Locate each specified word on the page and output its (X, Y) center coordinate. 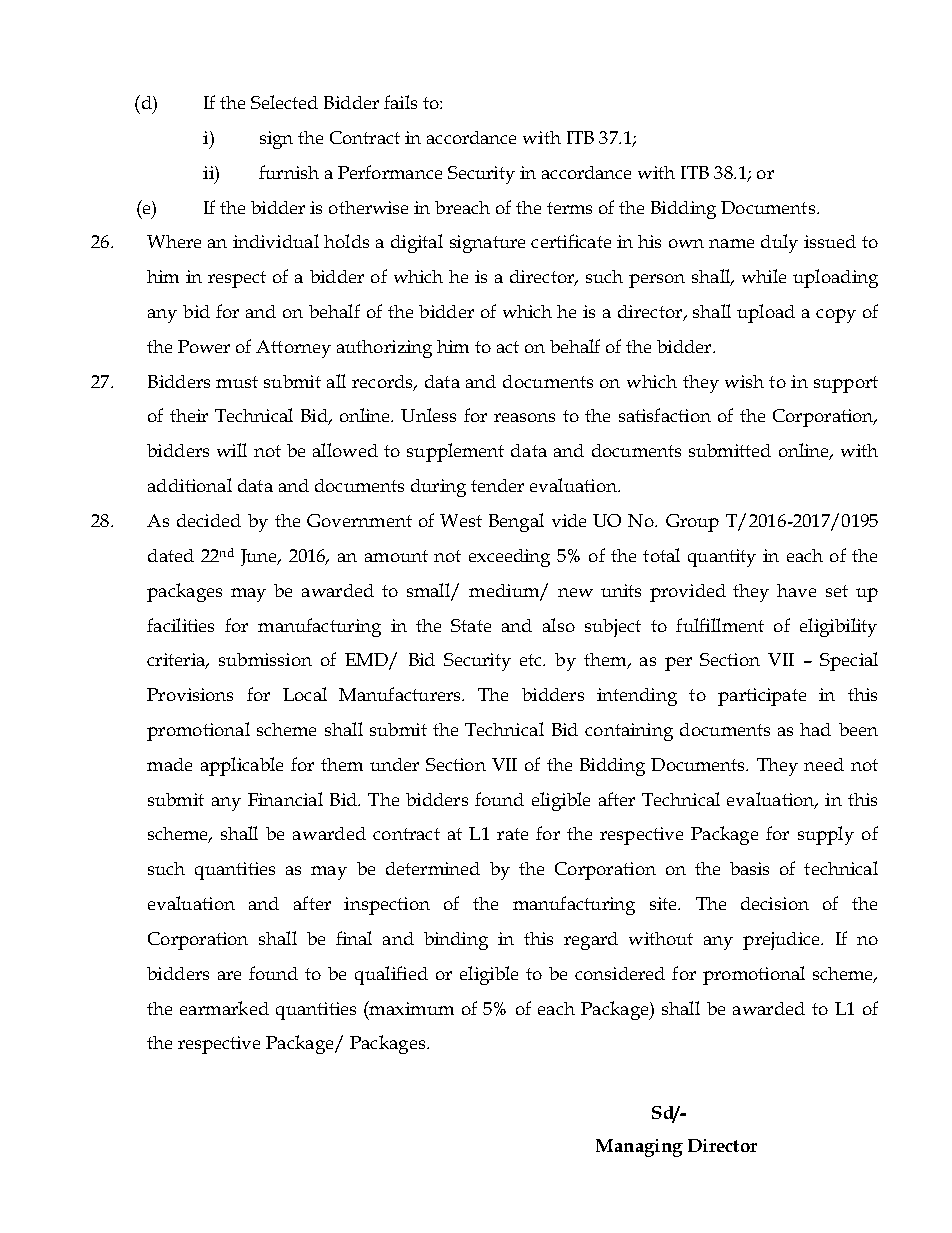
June (260, 557)
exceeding (509, 558)
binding (456, 941)
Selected (284, 102)
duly (779, 243)
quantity (722, 558)
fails (400, 102)
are (229, 975)
